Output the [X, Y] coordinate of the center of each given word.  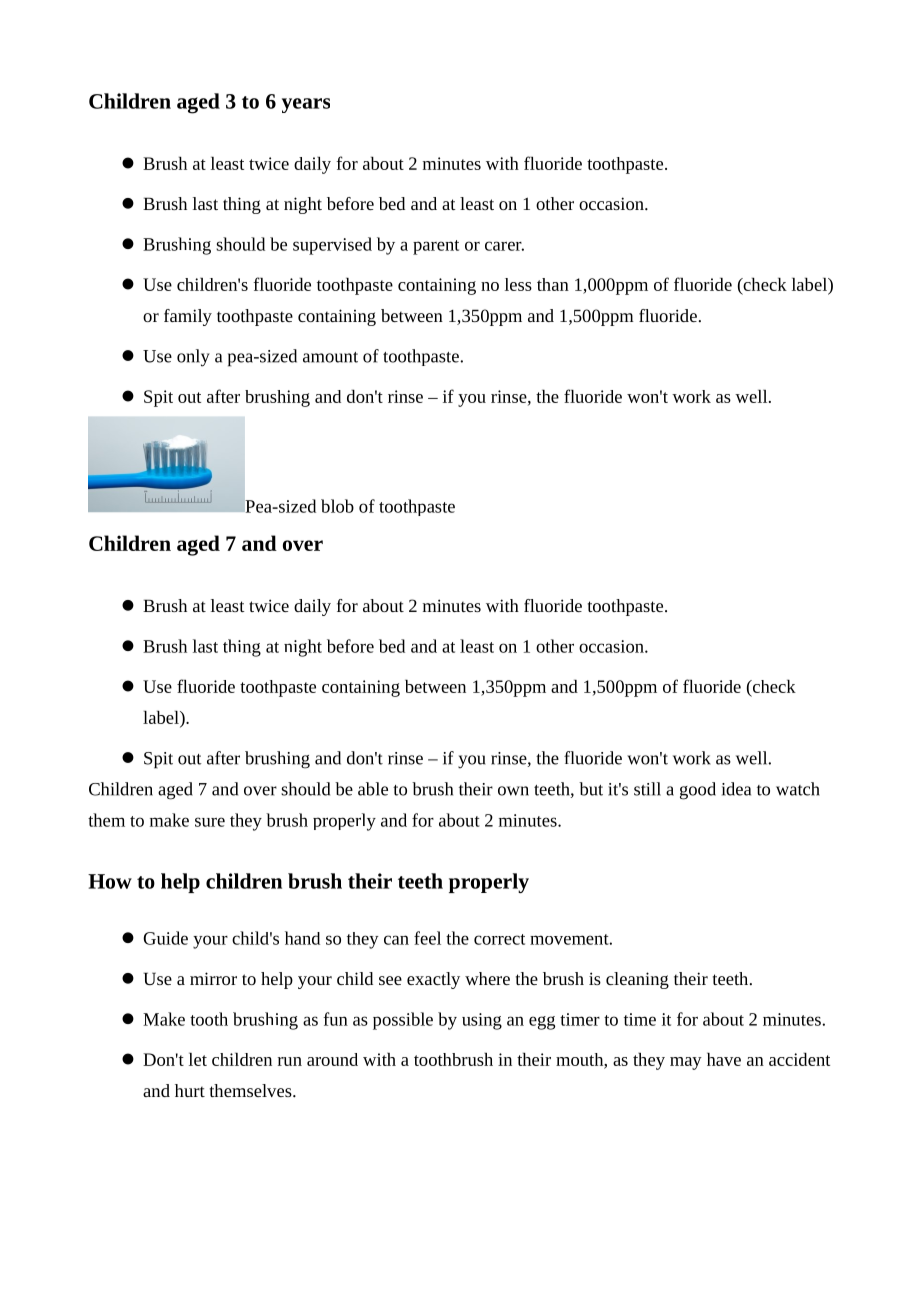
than [553, 284]
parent [436, 247]
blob [337, 506]
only [193, 358]
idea [736, 789]
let [198, 1059]
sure [210, 822]
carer [504, 246]
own [513, 791]
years [306, 105]
